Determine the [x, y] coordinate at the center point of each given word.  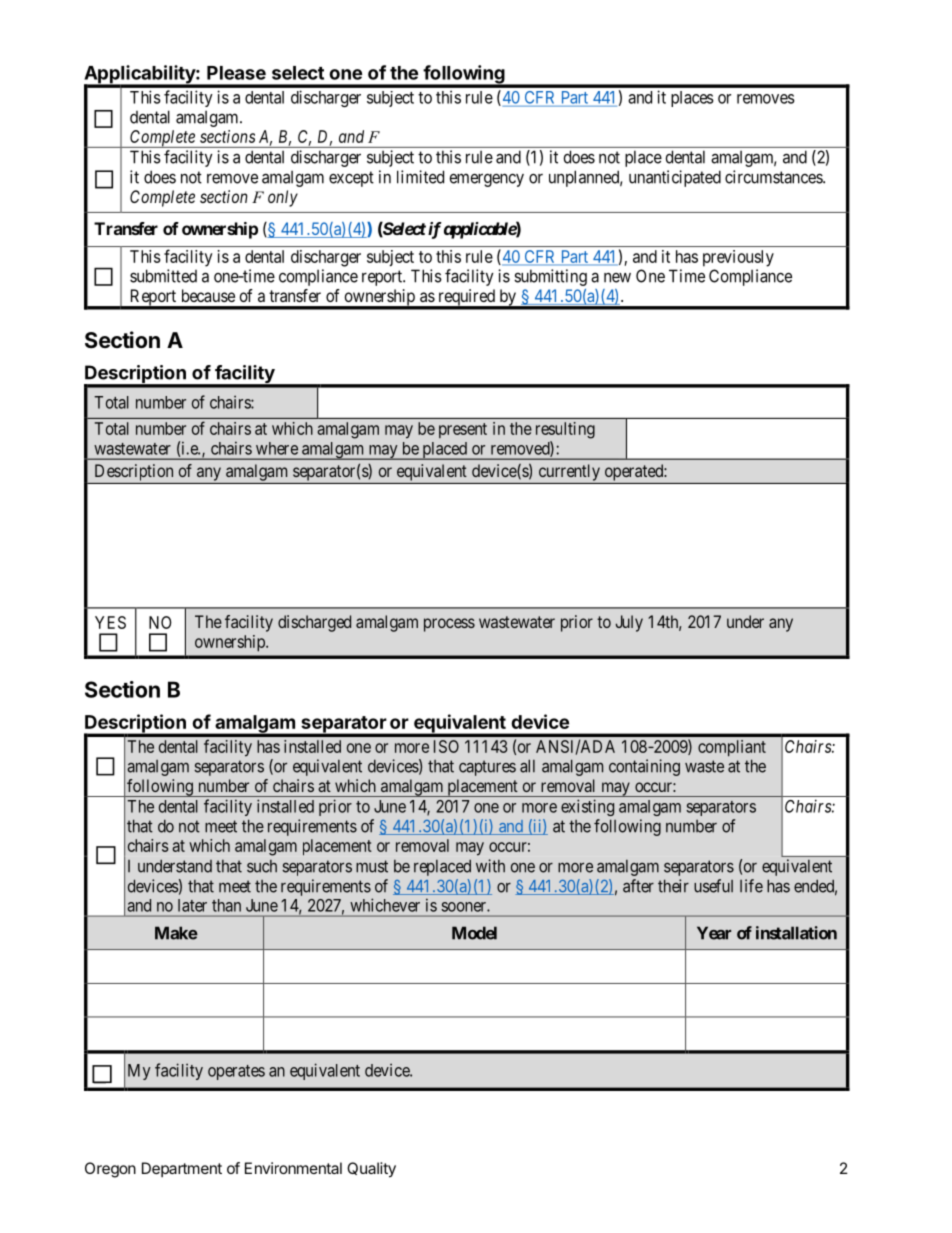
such [262, 866]
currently [569, 472]
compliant [732, 748]
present [463, 430]
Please [236, 73]
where [277, 448]
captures [487, 768]
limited [420, 177]
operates [236, 1072]
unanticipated [675, 178]
